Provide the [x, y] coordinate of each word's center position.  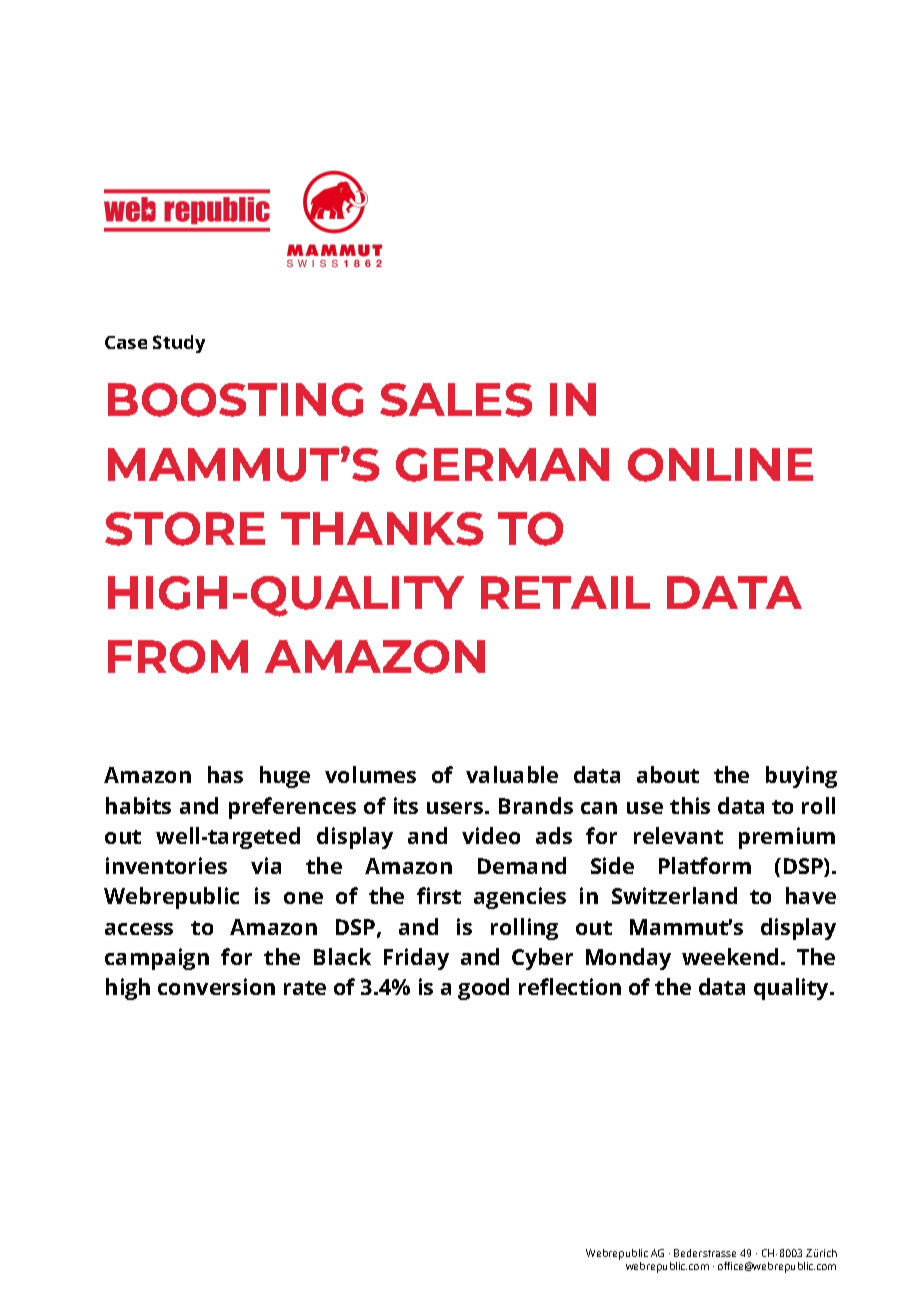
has [225, 774]
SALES [456, 400]
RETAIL [565, 592]
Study [179, 344]
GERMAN [502, 465]
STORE [185, 529]
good [483, 989]
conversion [216, 986]
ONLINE [720, 465]
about [668, 774]
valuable [512, 774]
